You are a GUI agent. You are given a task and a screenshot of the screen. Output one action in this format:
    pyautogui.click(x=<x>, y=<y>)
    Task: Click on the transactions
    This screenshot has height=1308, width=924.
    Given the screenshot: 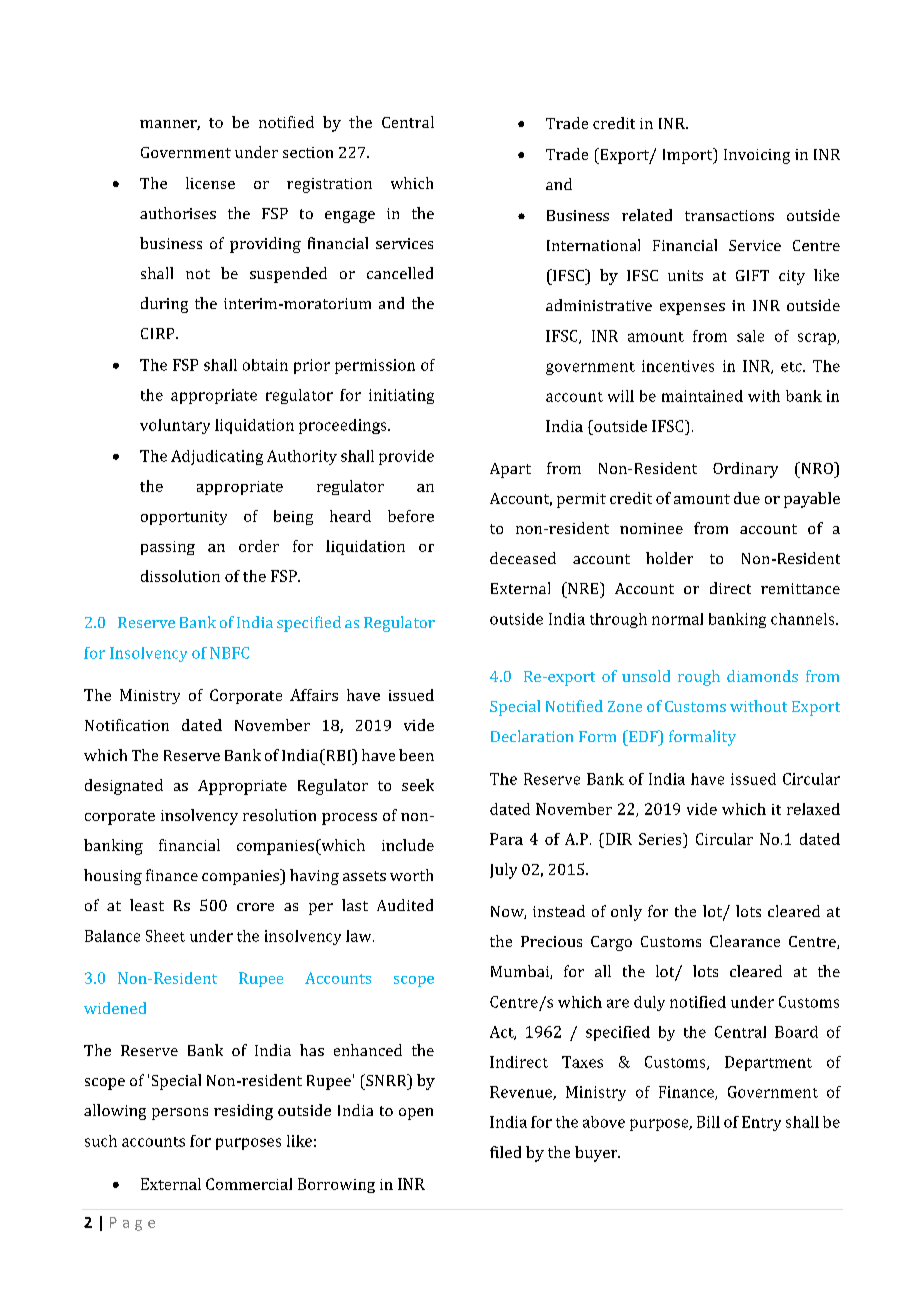 What is the action you would take?
    pyautogui.click(x=729, y=215)
